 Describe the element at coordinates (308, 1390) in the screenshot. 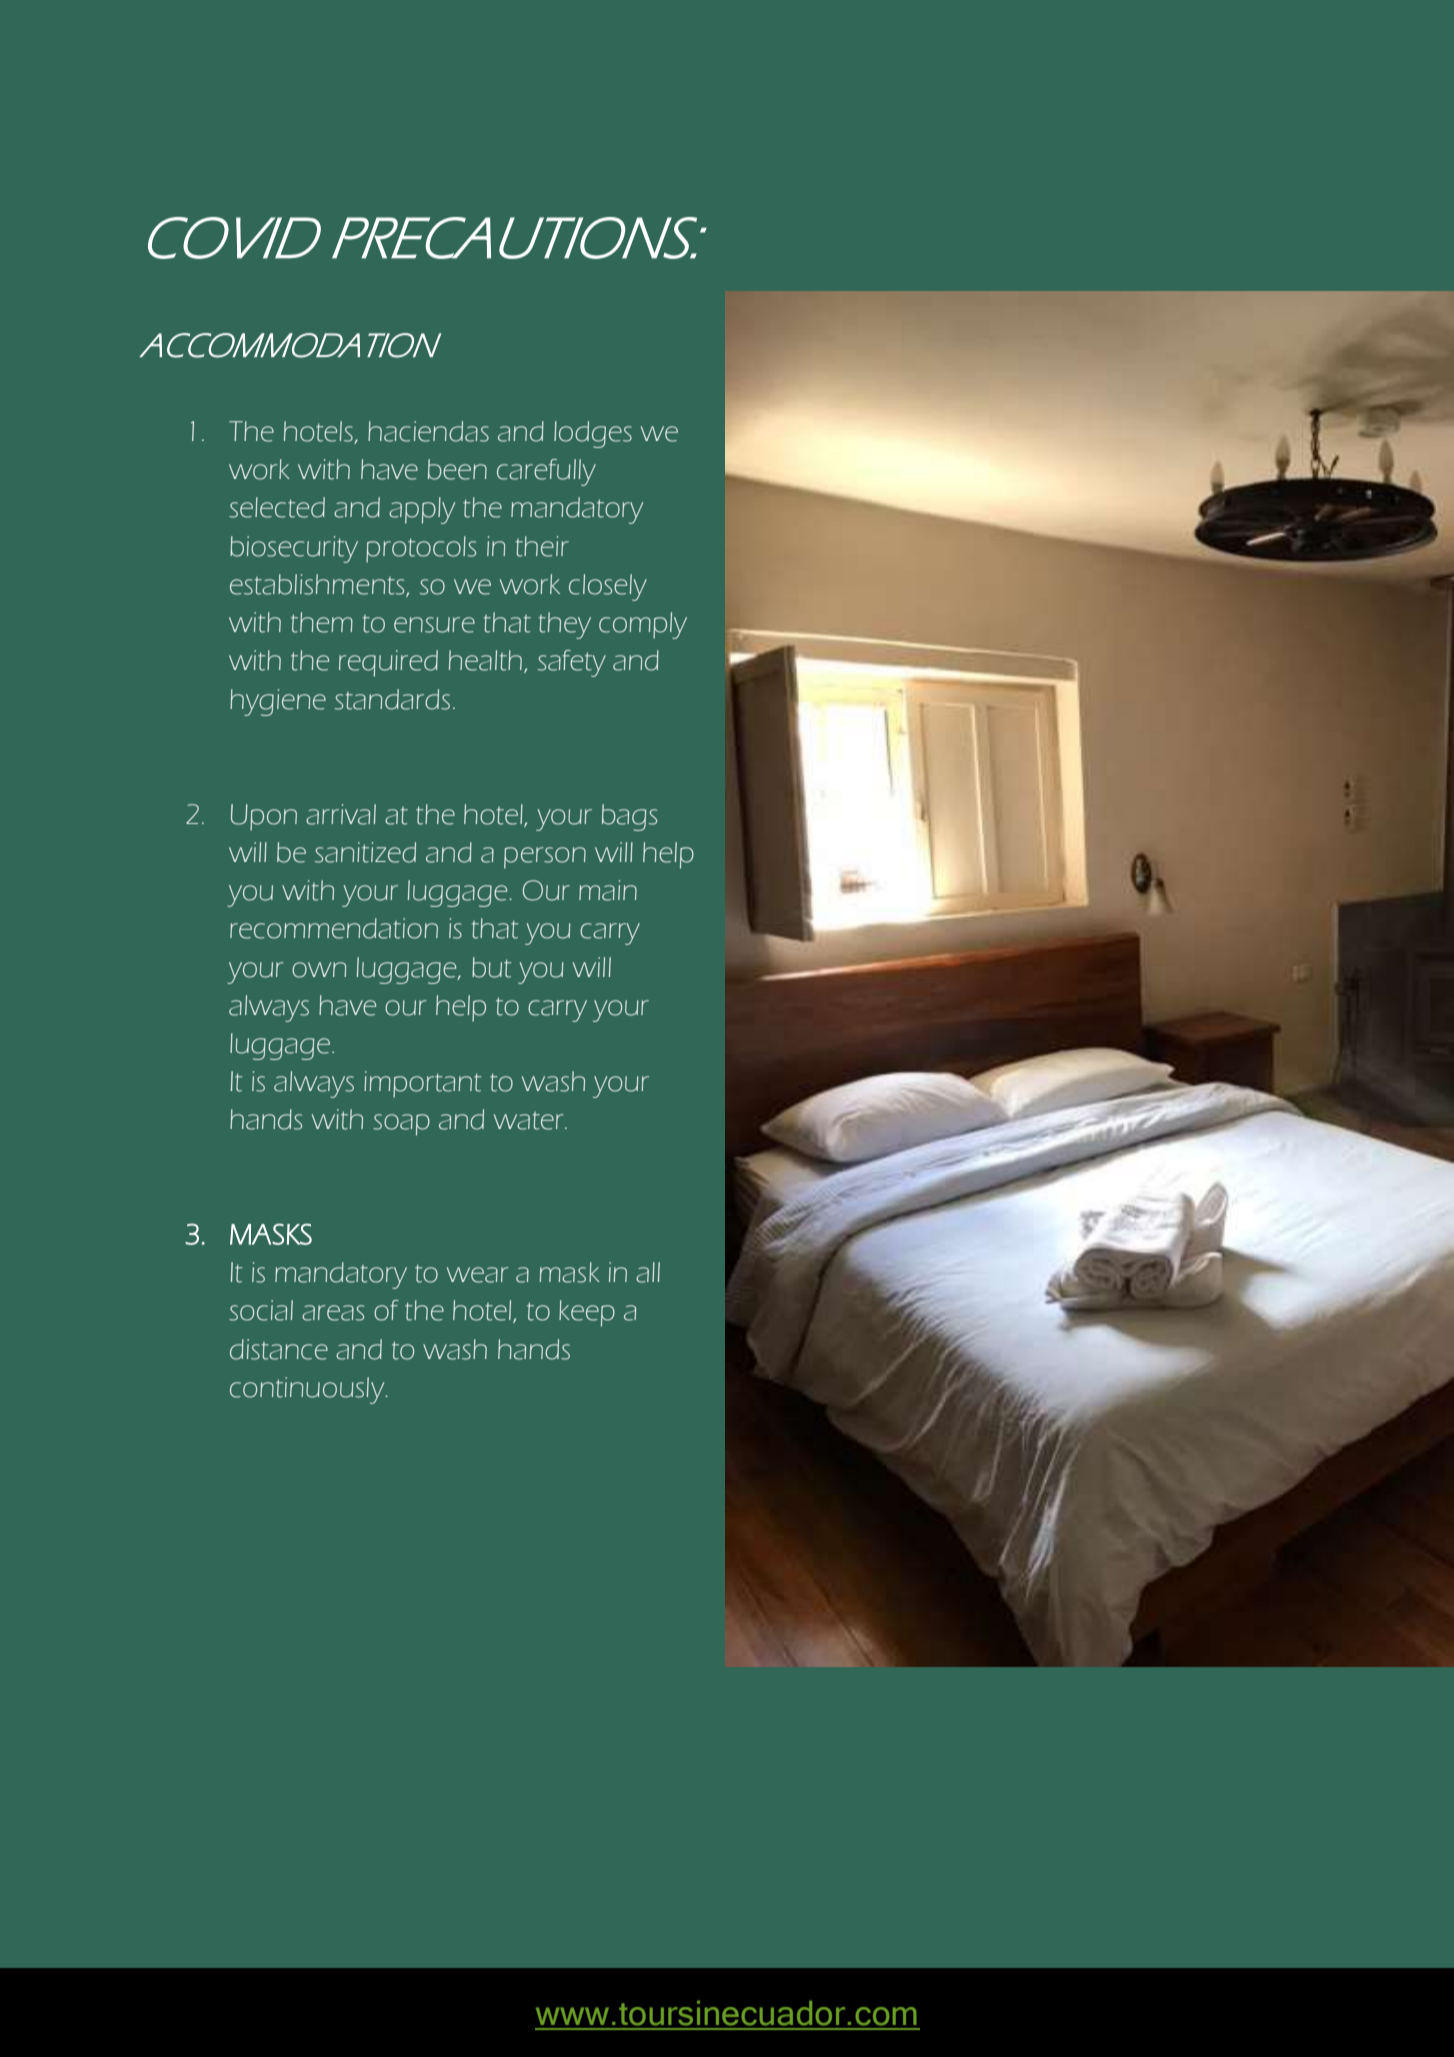

I see `continuously` at that location.
